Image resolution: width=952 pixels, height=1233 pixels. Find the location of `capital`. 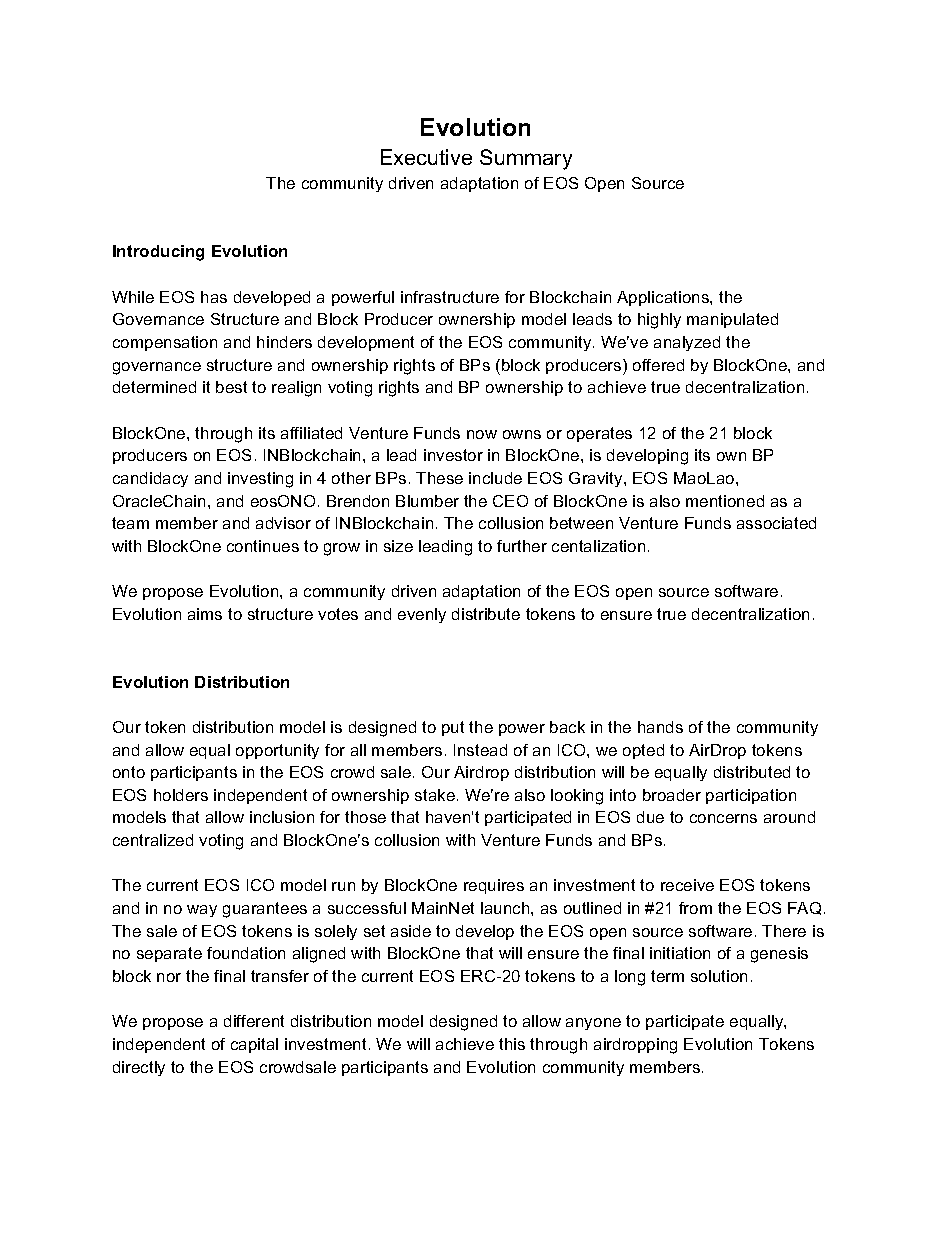

capital is located at coordinates (254, 1045).
